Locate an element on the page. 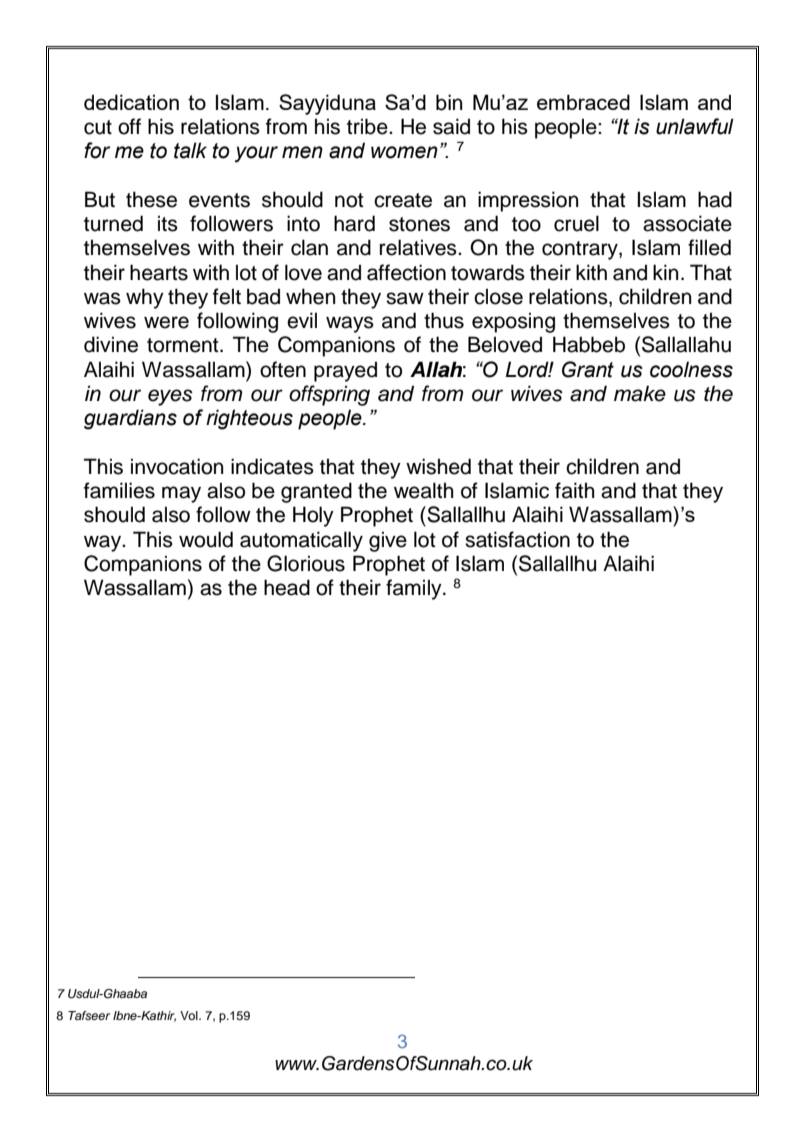 This page has width=805, height=1142. unlawful is located at coordinates (695, 126).
